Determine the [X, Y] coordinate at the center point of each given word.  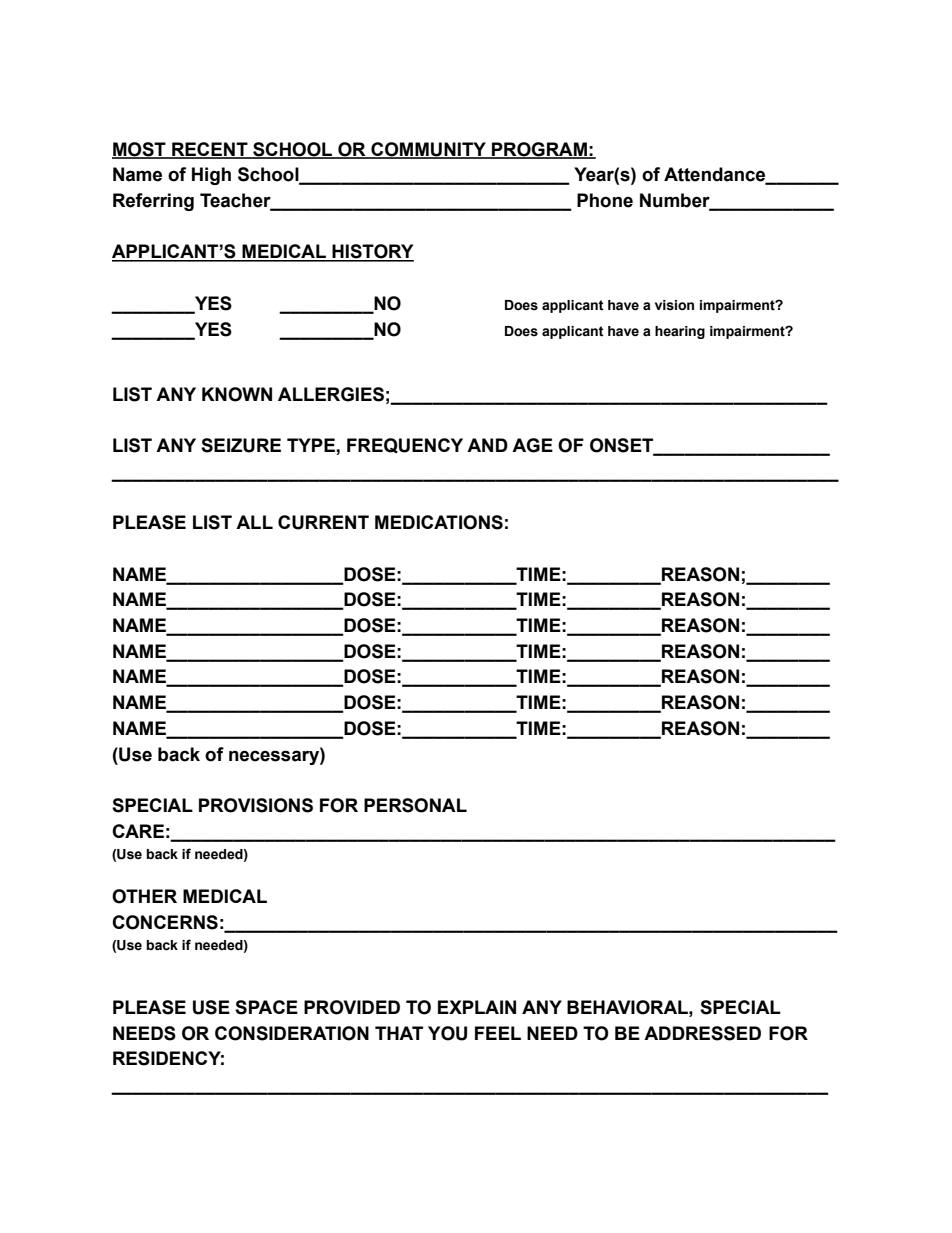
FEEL [498, 1033]
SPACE [266, 1007]
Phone [605, 200]
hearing [680, 332]
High [211, 176]
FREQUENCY [405, 446]
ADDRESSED [702, 1033]
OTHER [144, 896]
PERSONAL [415, 805]
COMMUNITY [428, 150]
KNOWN [237, 394]
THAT [399, 1033]
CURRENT [323, 522]
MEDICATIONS [439, 522]
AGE [532, 445]
